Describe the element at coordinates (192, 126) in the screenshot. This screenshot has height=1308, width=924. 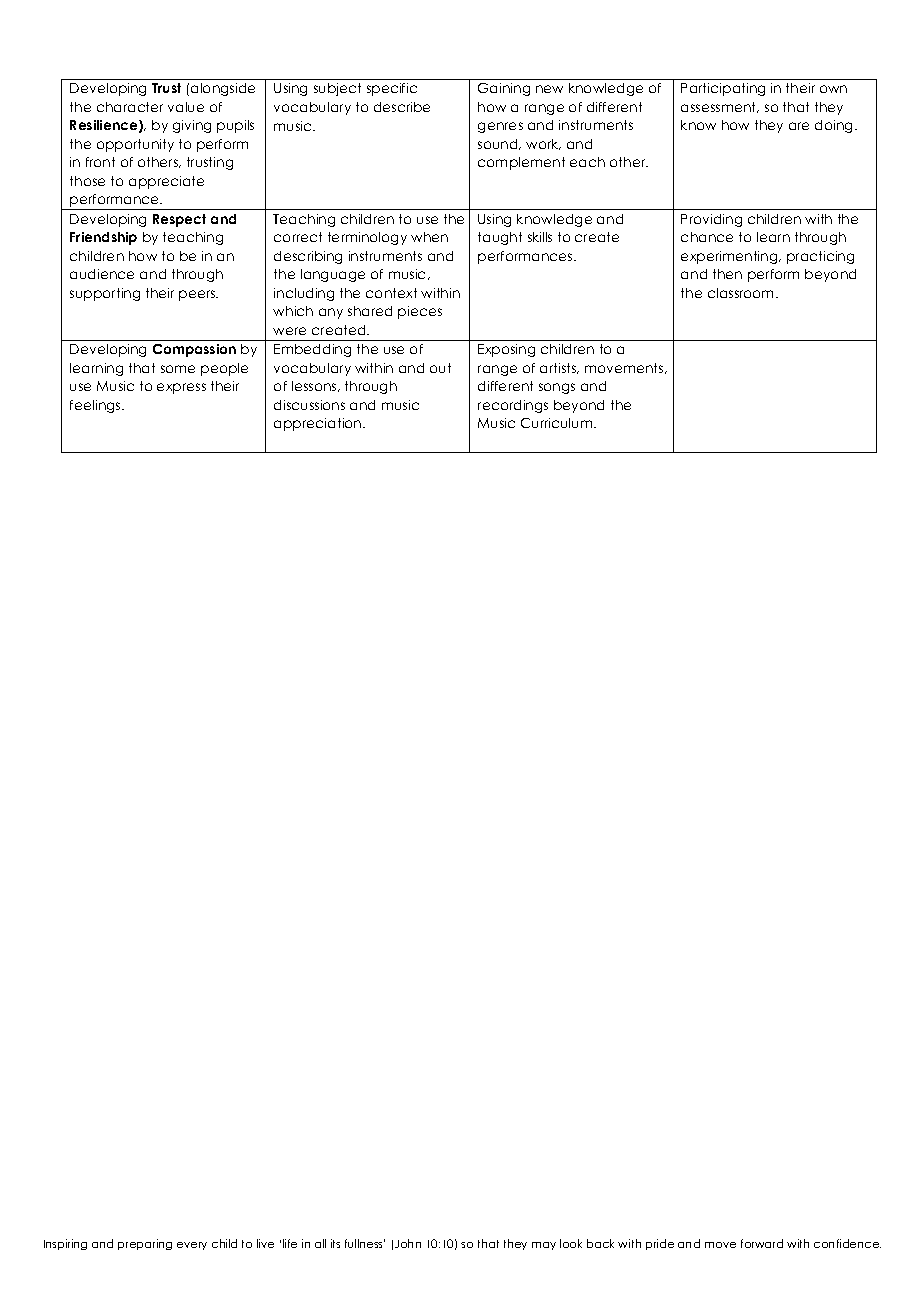
I see `giving` at that location.
